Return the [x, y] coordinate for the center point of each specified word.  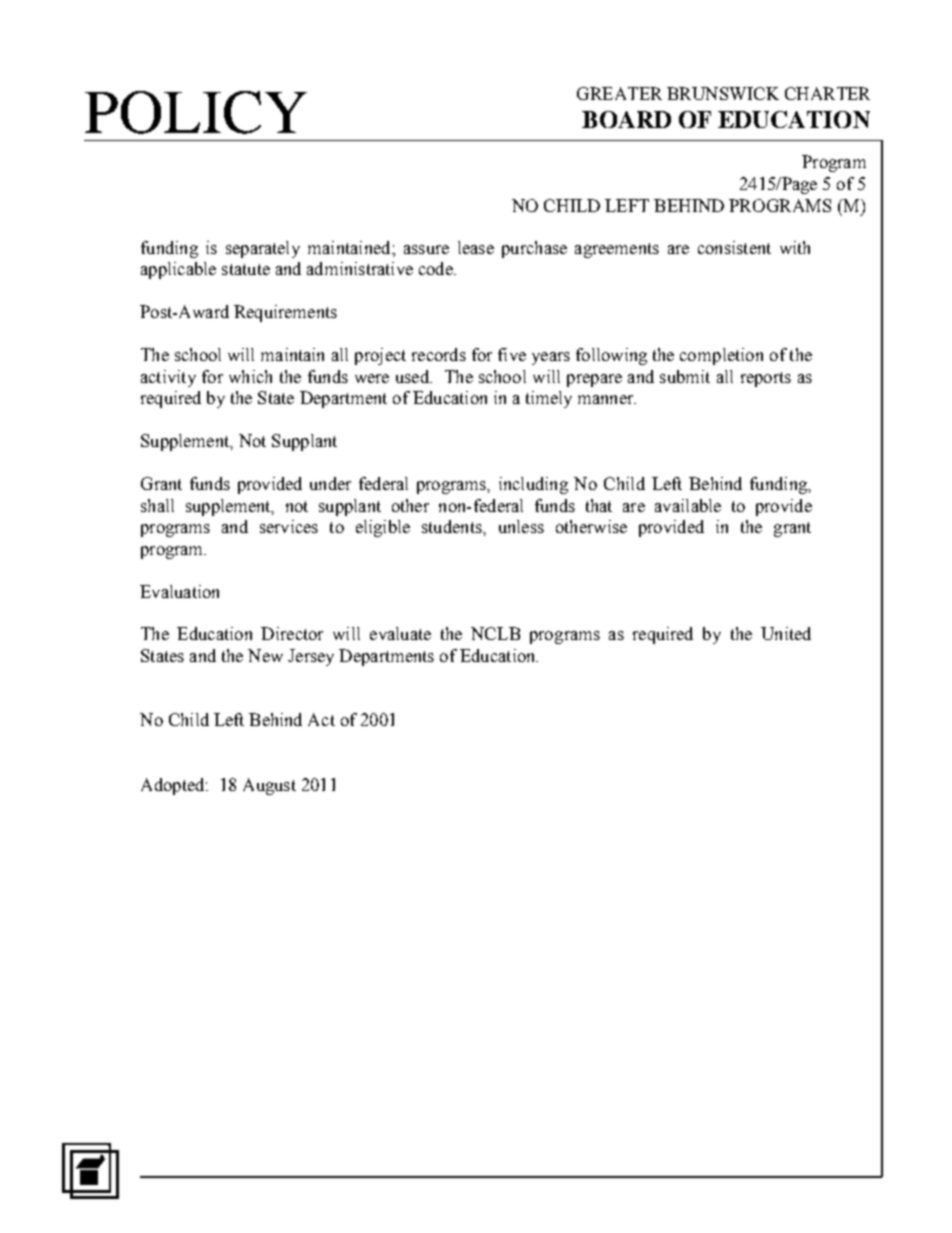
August [269, 786]
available [688, 505]
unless [521, 526]
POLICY [196, 112]
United [786, 633]
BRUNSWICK [723, 93]
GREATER [619, 93]
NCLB [495, 633]
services [289, 526]
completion [721, 356]
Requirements [285, 313]
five [512, 354]
